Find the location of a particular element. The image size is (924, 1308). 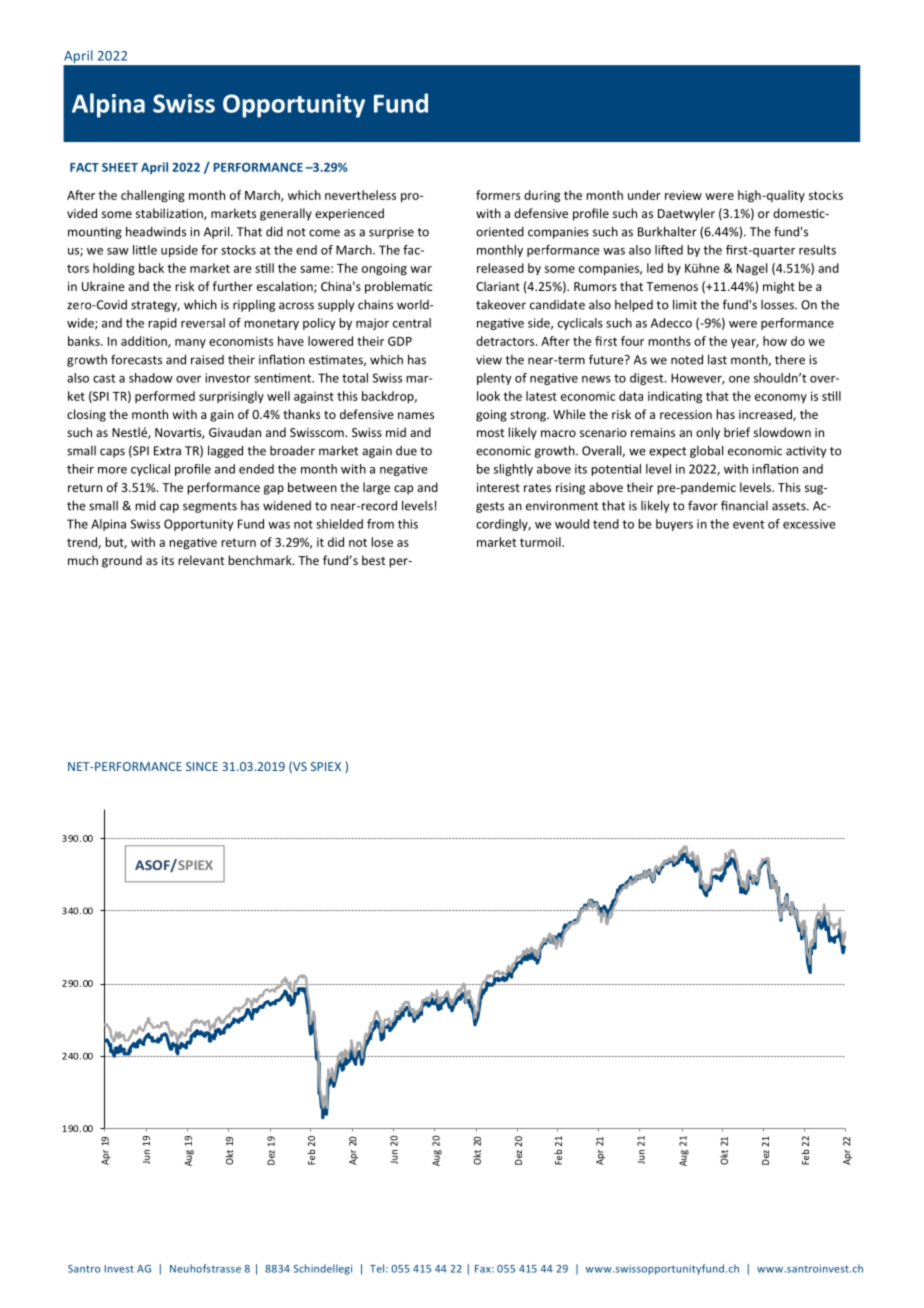

best is located at coordinates (373, 560).
